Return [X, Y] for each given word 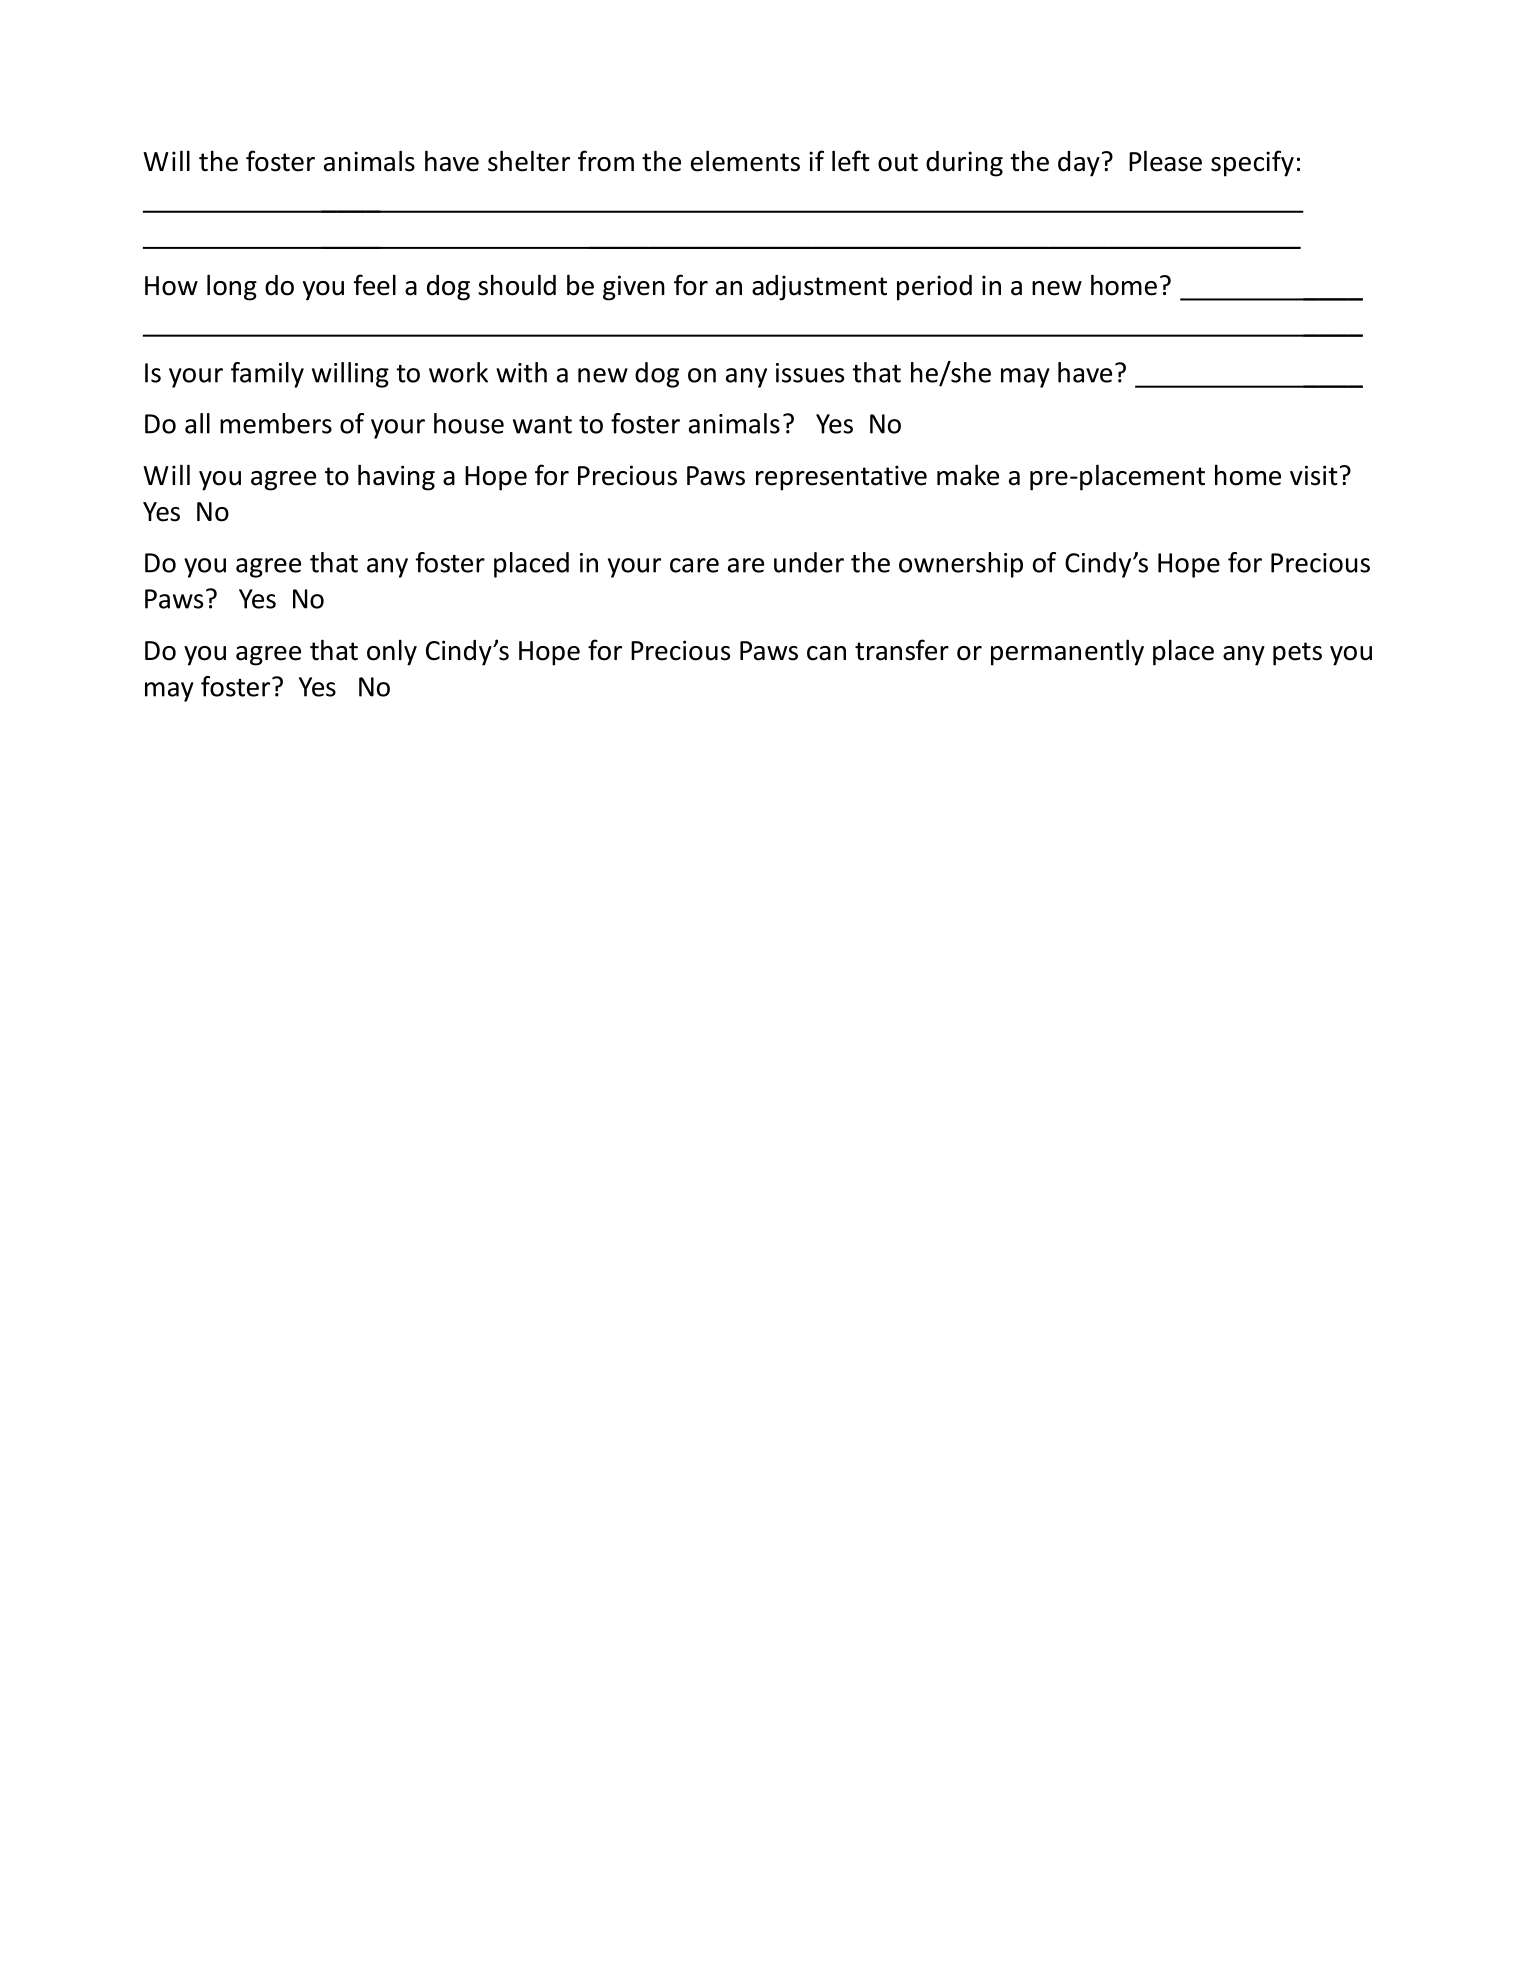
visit [1314, 475]
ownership [961, 565]
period [934, 288]
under [809, 562]
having [396, 477]
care [694, 565]
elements [745, 161]
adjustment [819, 288]
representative [841, 478]
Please [1165, 161]
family [267, 375]
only [392, 652]
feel [375, 285]
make [968, 475]
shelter [529, 161]
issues [810, 373]
